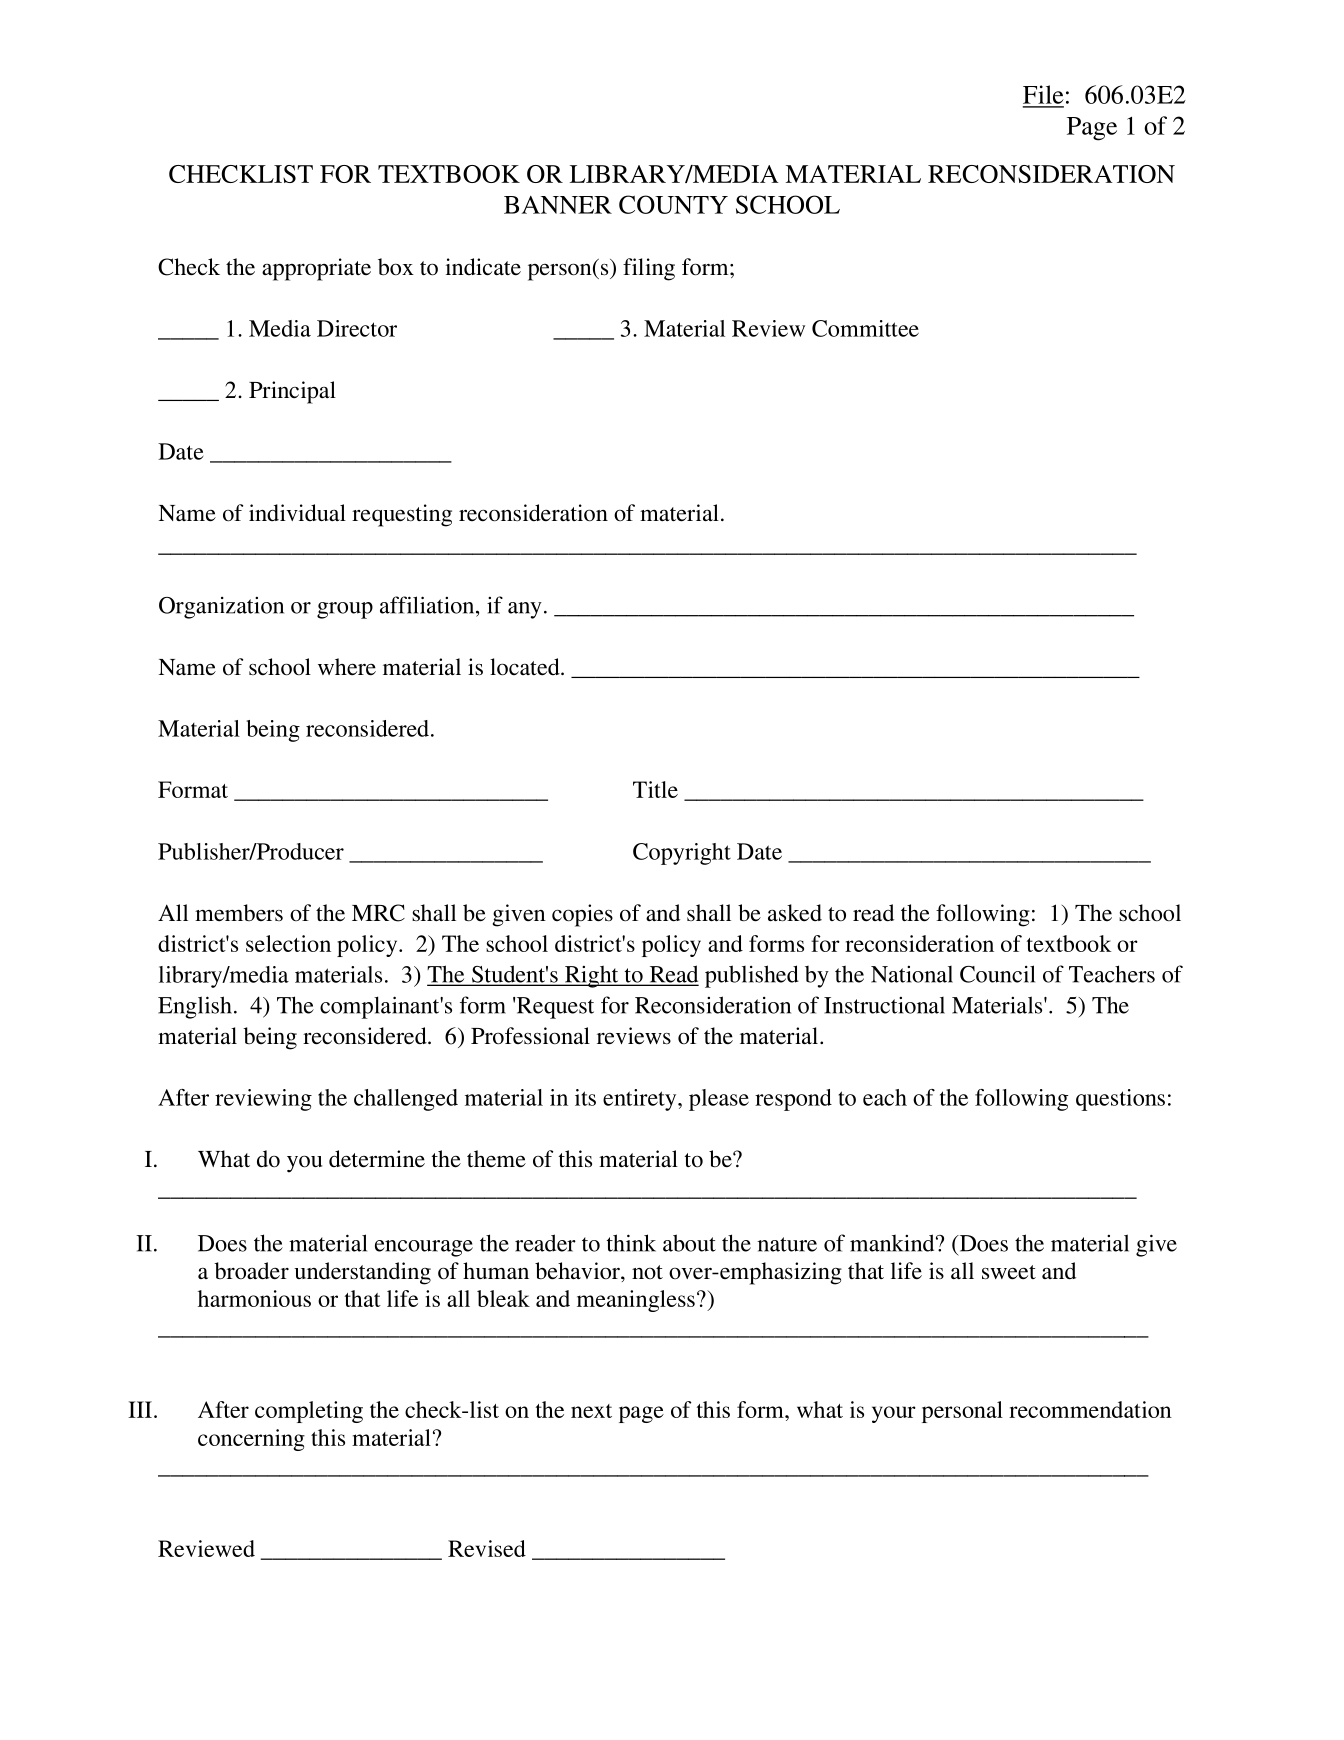  What do you see at coordinates (251, 1440) in the image?
I see `concerning` at bounding box center [251, 1440].
